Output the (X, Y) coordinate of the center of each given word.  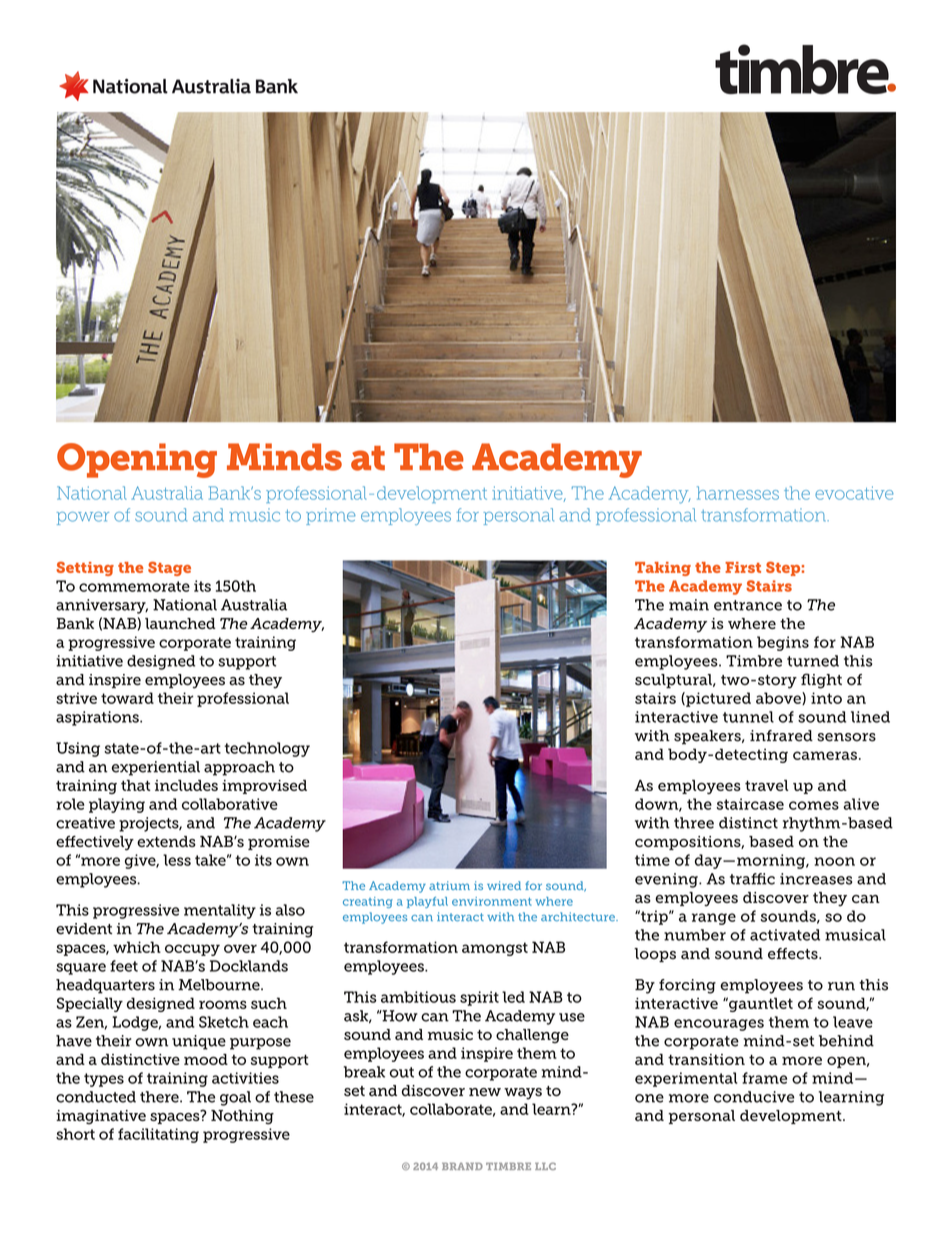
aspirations (98, 718)
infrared (781, 736)
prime (331, 516)
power (83, 518)
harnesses (738, 493)
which (137, 947)
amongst (495, 949)
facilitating (158, 1135)
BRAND (462, 1166)
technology (267, 749)
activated (785, 935)
